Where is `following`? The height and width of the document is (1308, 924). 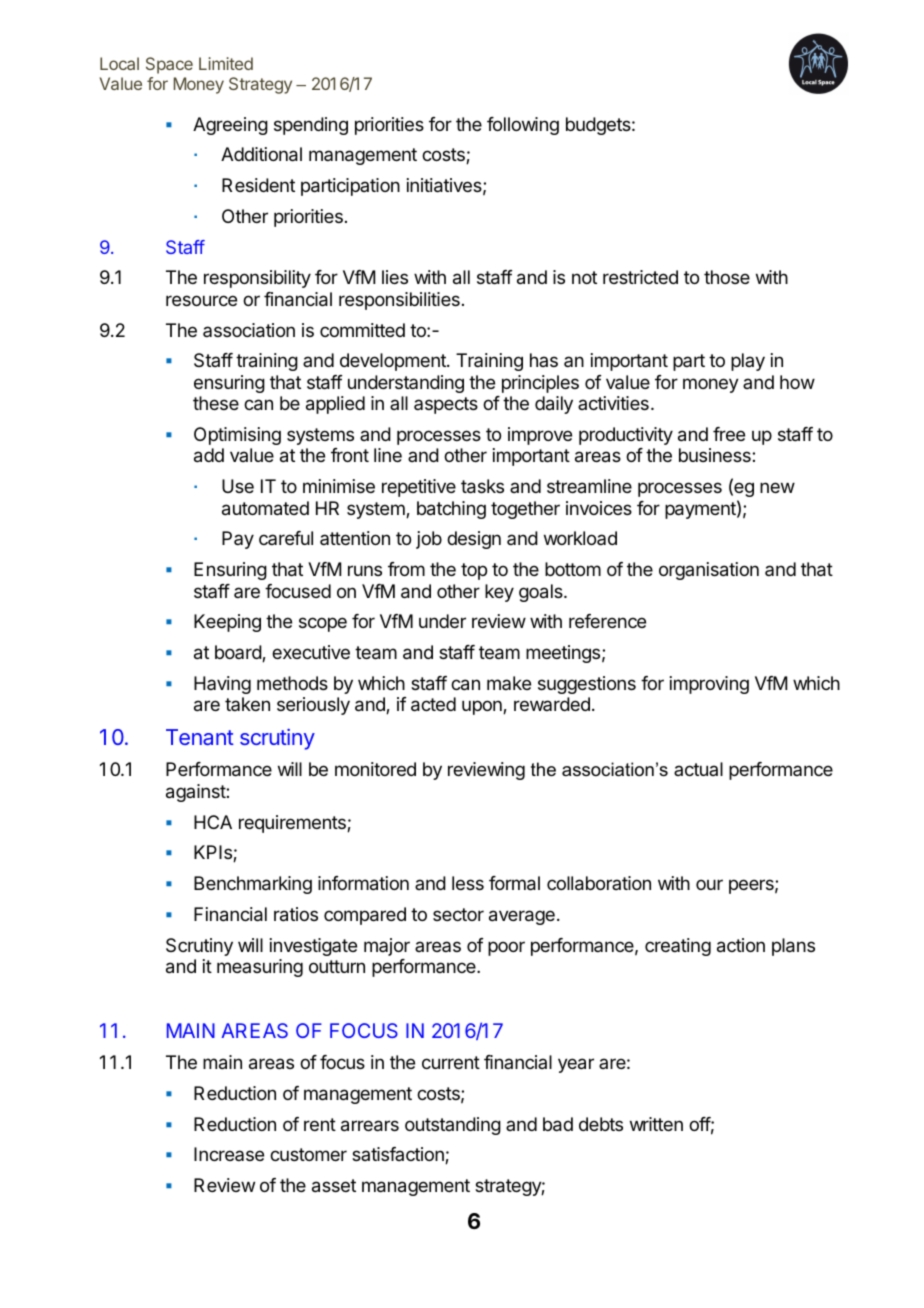 following is located at coordinates (523, 126).
